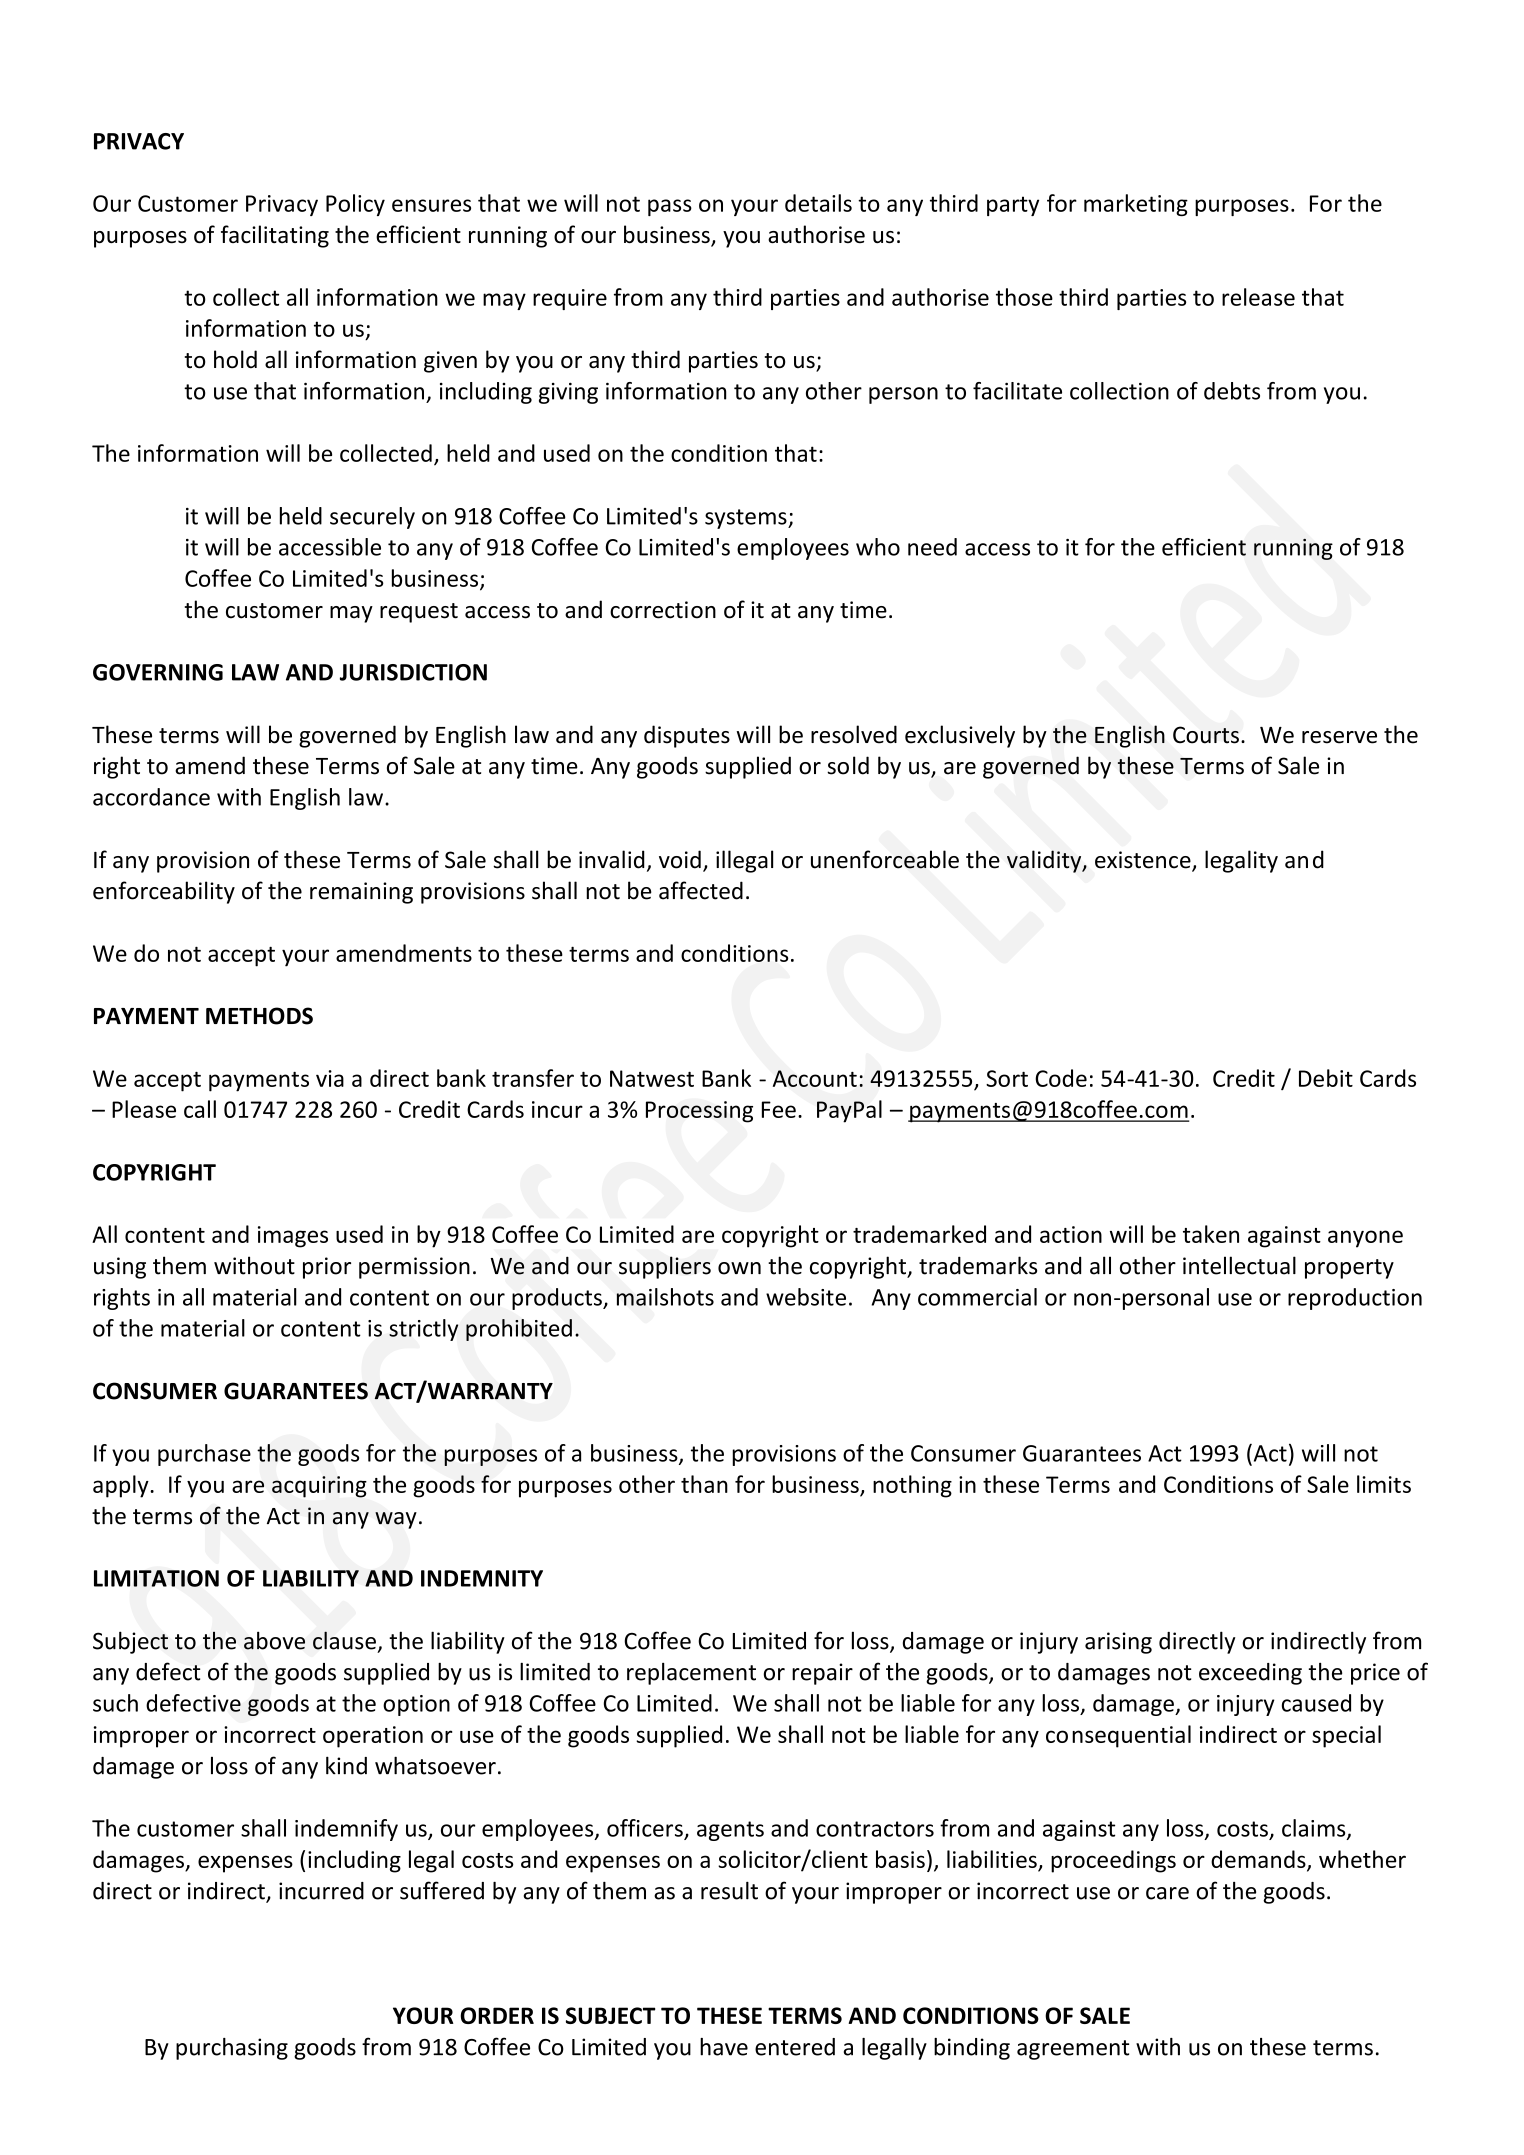 The width and height of the page is (1524, 2155). I want to click on void, so click(680, 859).
